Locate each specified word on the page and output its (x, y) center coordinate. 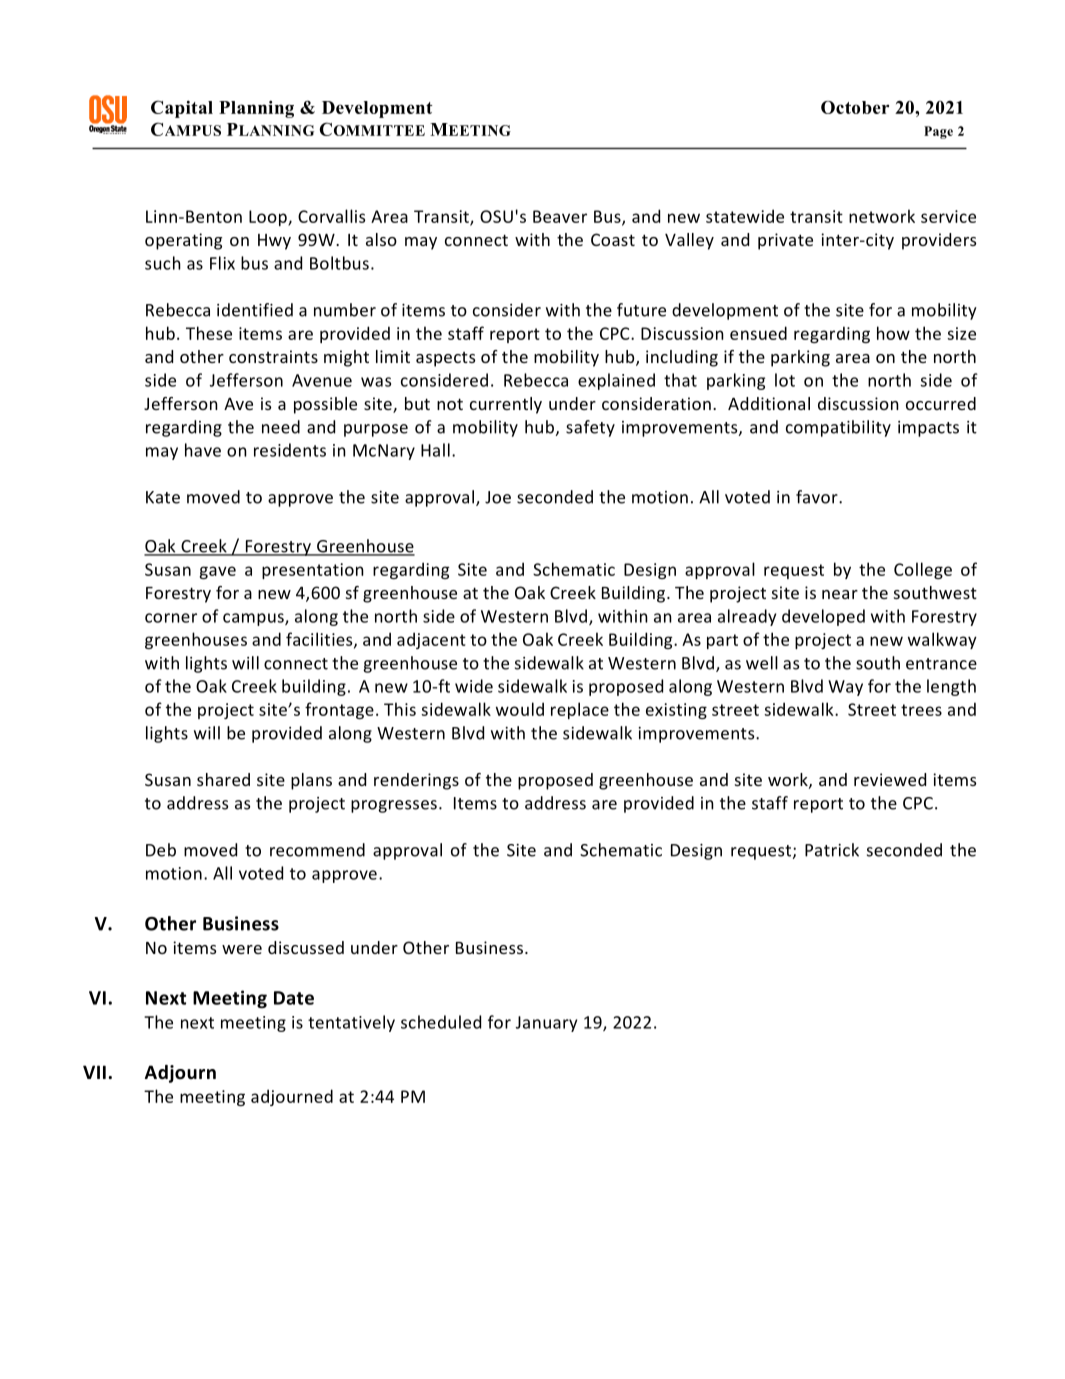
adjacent (431, 640)
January (546, 1024)
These (209, 333)
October (855, 107)
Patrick (832, 850)
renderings (416, 781)
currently (506, 405)
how (893, 333)
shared (223, 779)
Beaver (560, 216)
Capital (182, 109)
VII (94, 1072)
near (840, 594)
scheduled (441, 1022)
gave (218, 572)
